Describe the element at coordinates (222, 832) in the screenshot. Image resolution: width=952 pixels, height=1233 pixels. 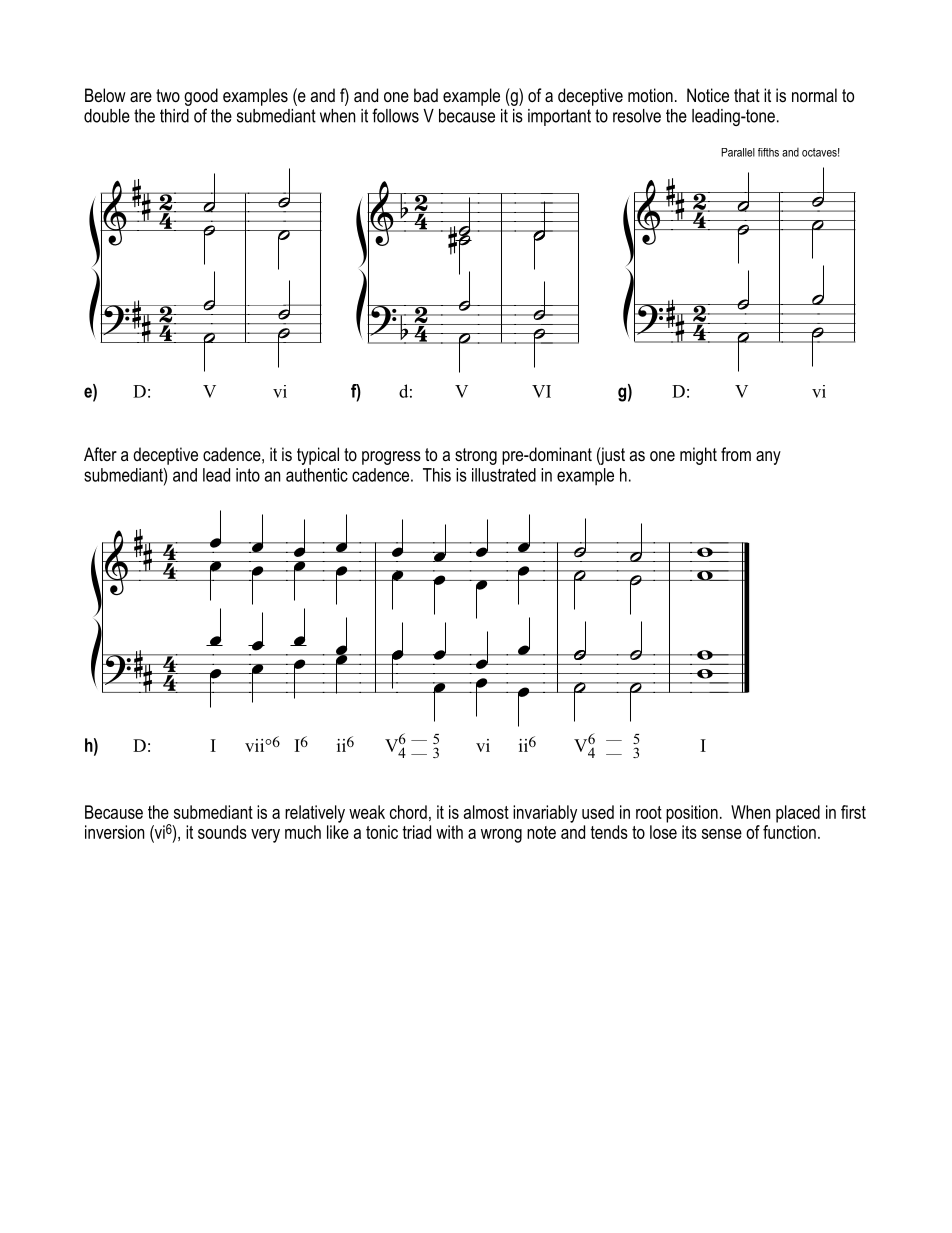
I see `sounds` at that location.
